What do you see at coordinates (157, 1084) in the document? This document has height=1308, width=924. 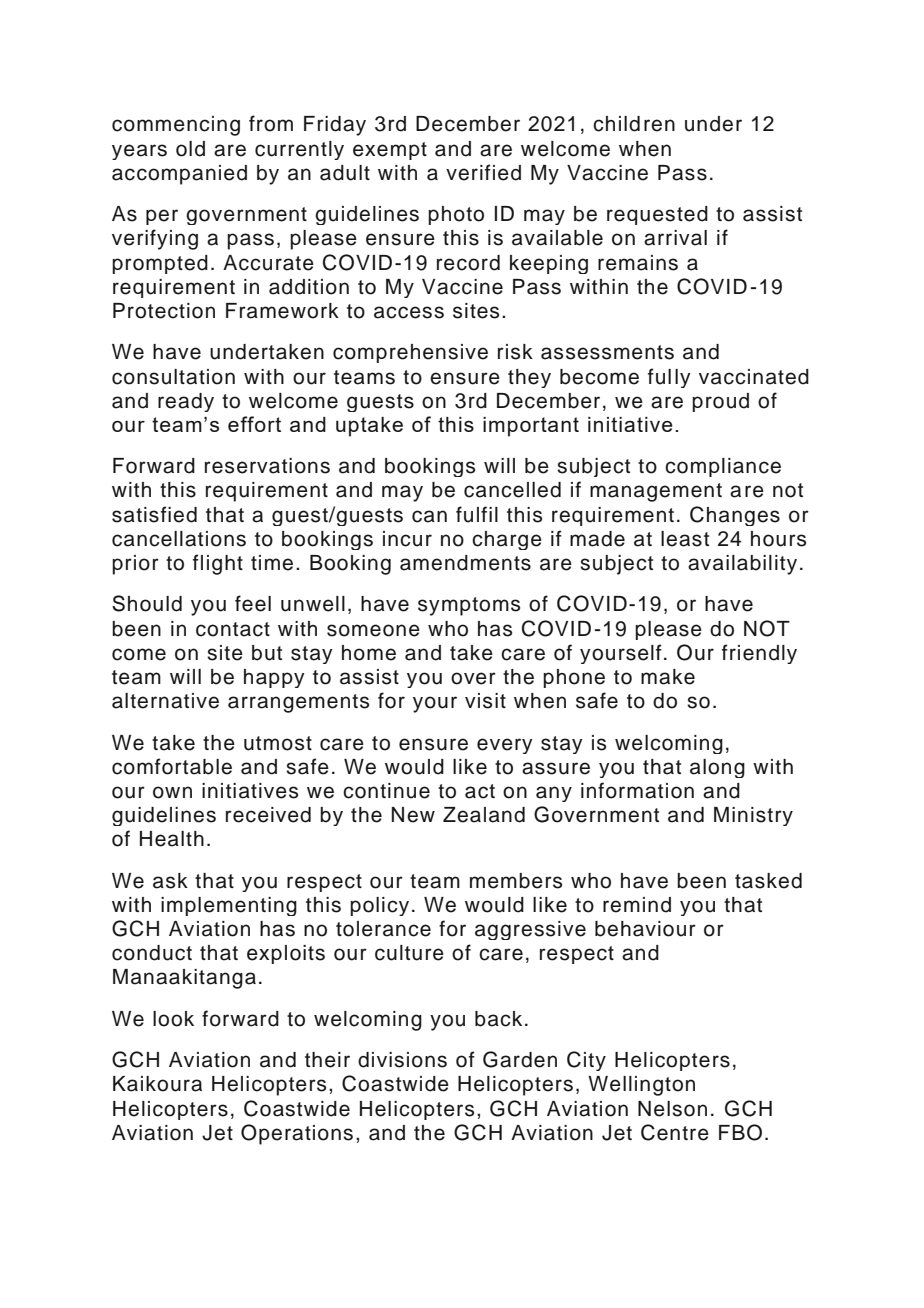 I see `Kaikoura` at bounding box center [157, 1084].
